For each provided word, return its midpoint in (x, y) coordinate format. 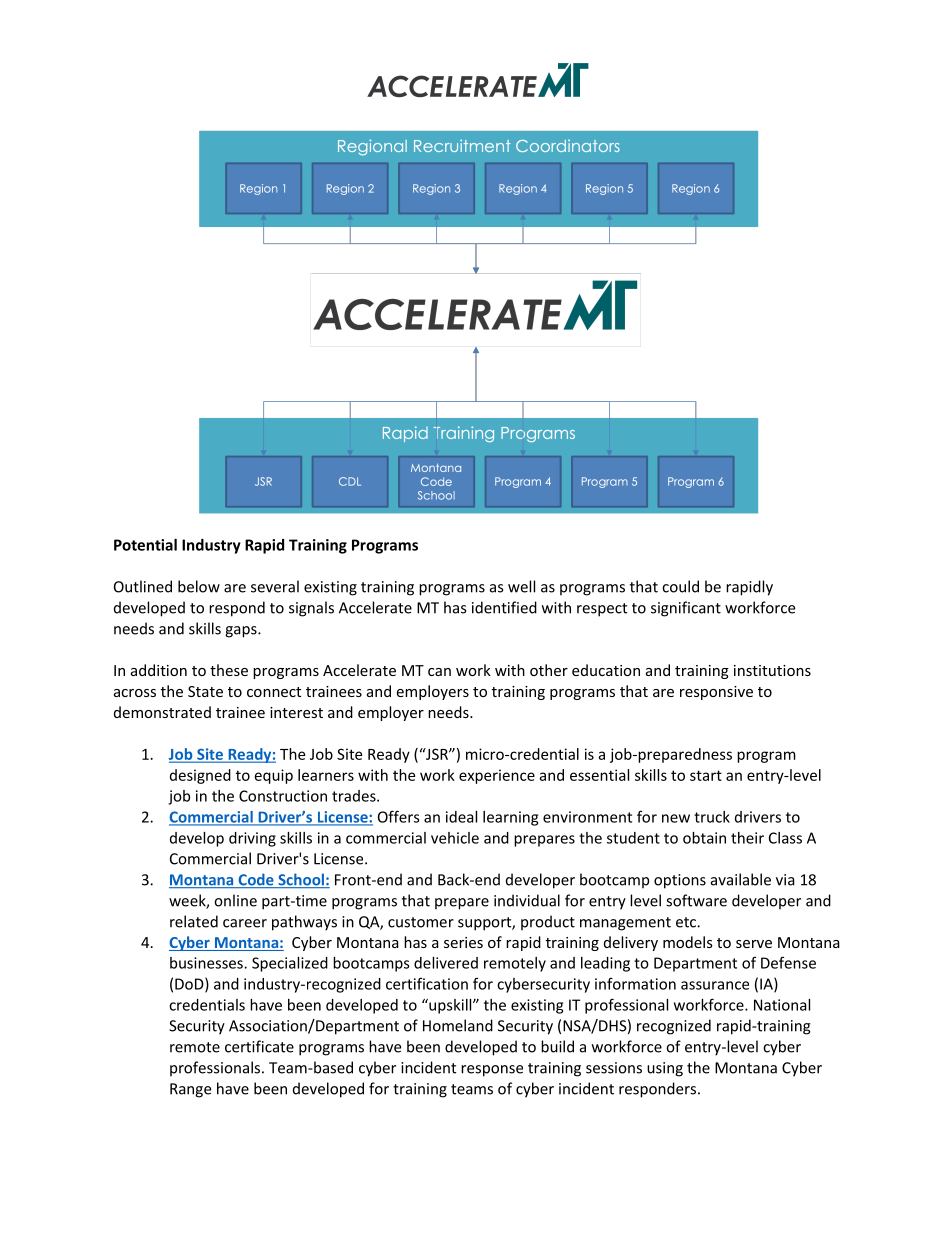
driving (252, 839)
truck (712, 817)
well (521, 586)
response (492, 1071)
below (199, 586)
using (665, 1069)
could (680, 586)
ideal (461, 817)
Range (190, 1090)
